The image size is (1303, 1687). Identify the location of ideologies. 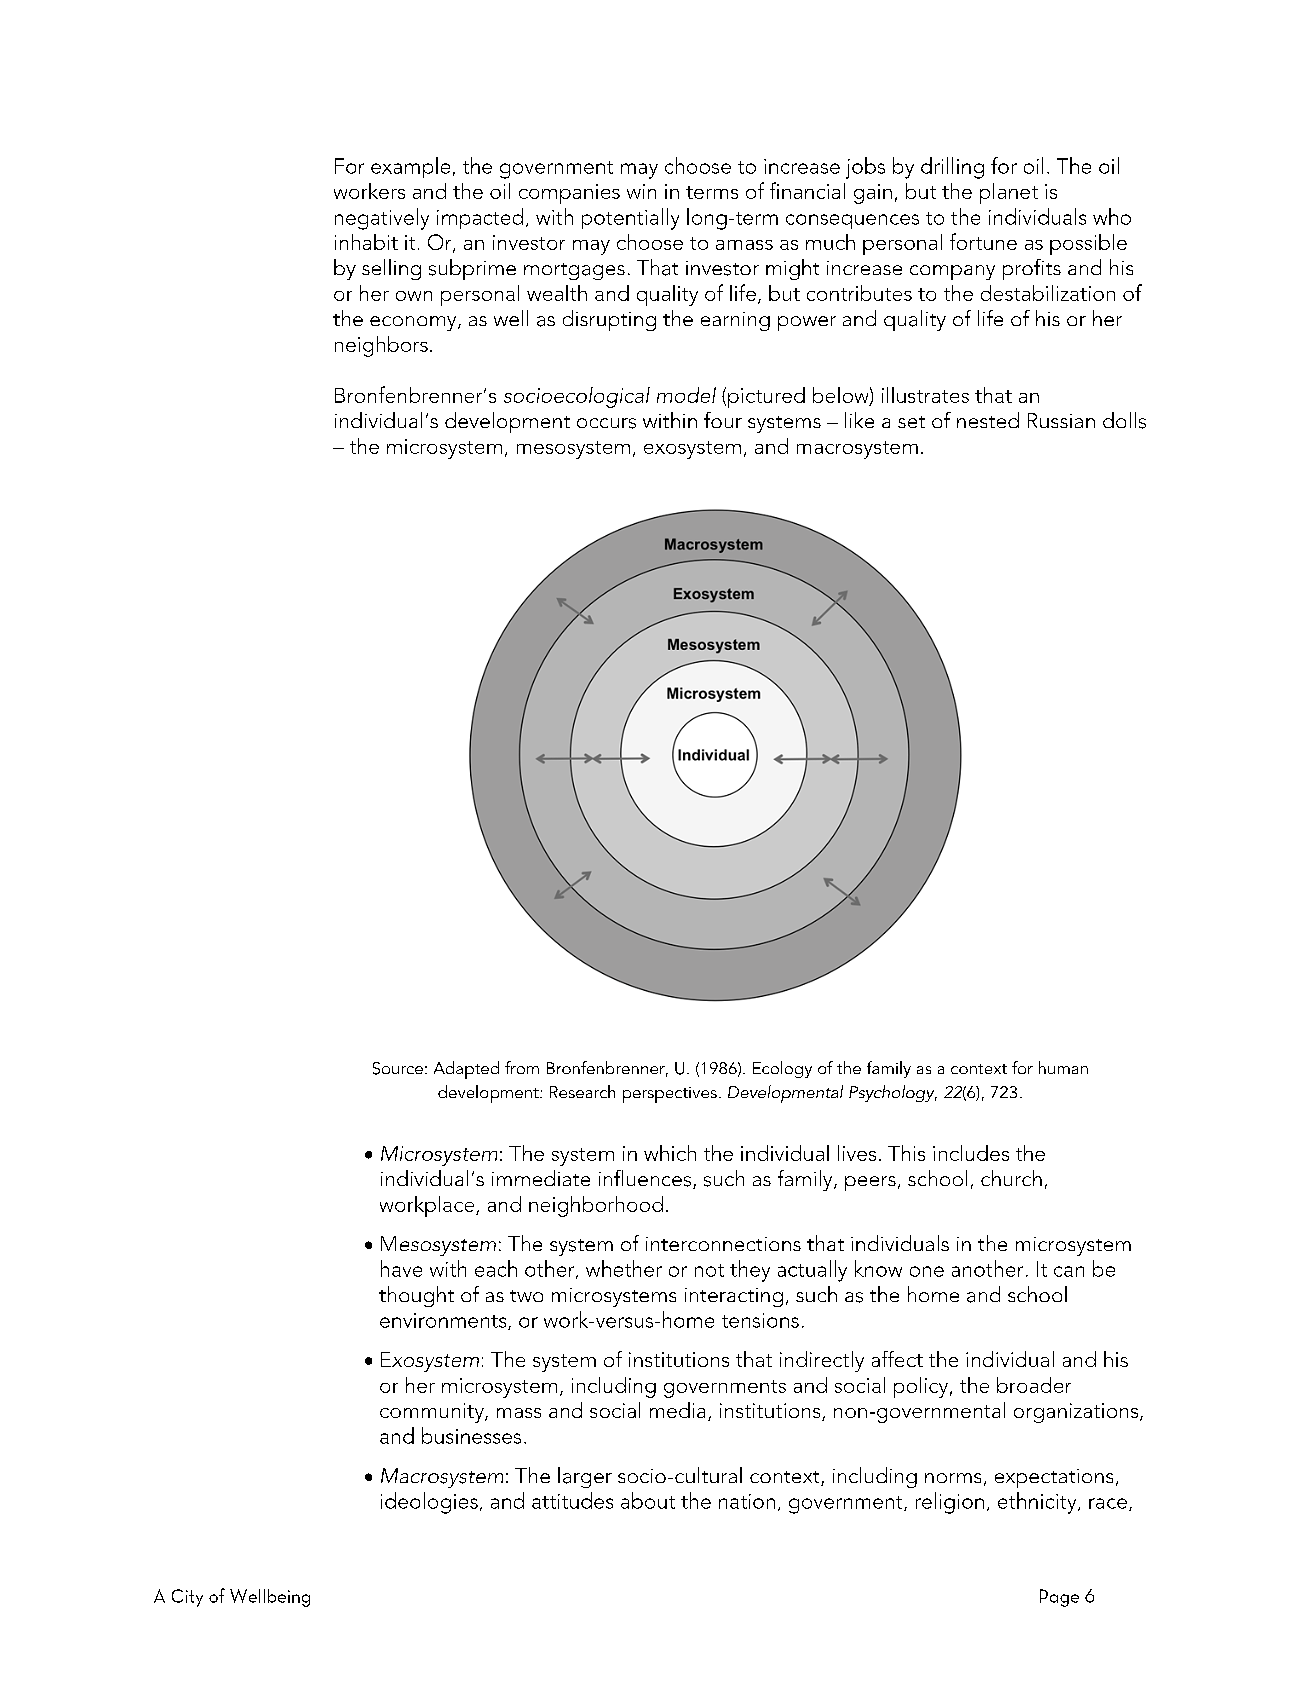
(429, 1503).
